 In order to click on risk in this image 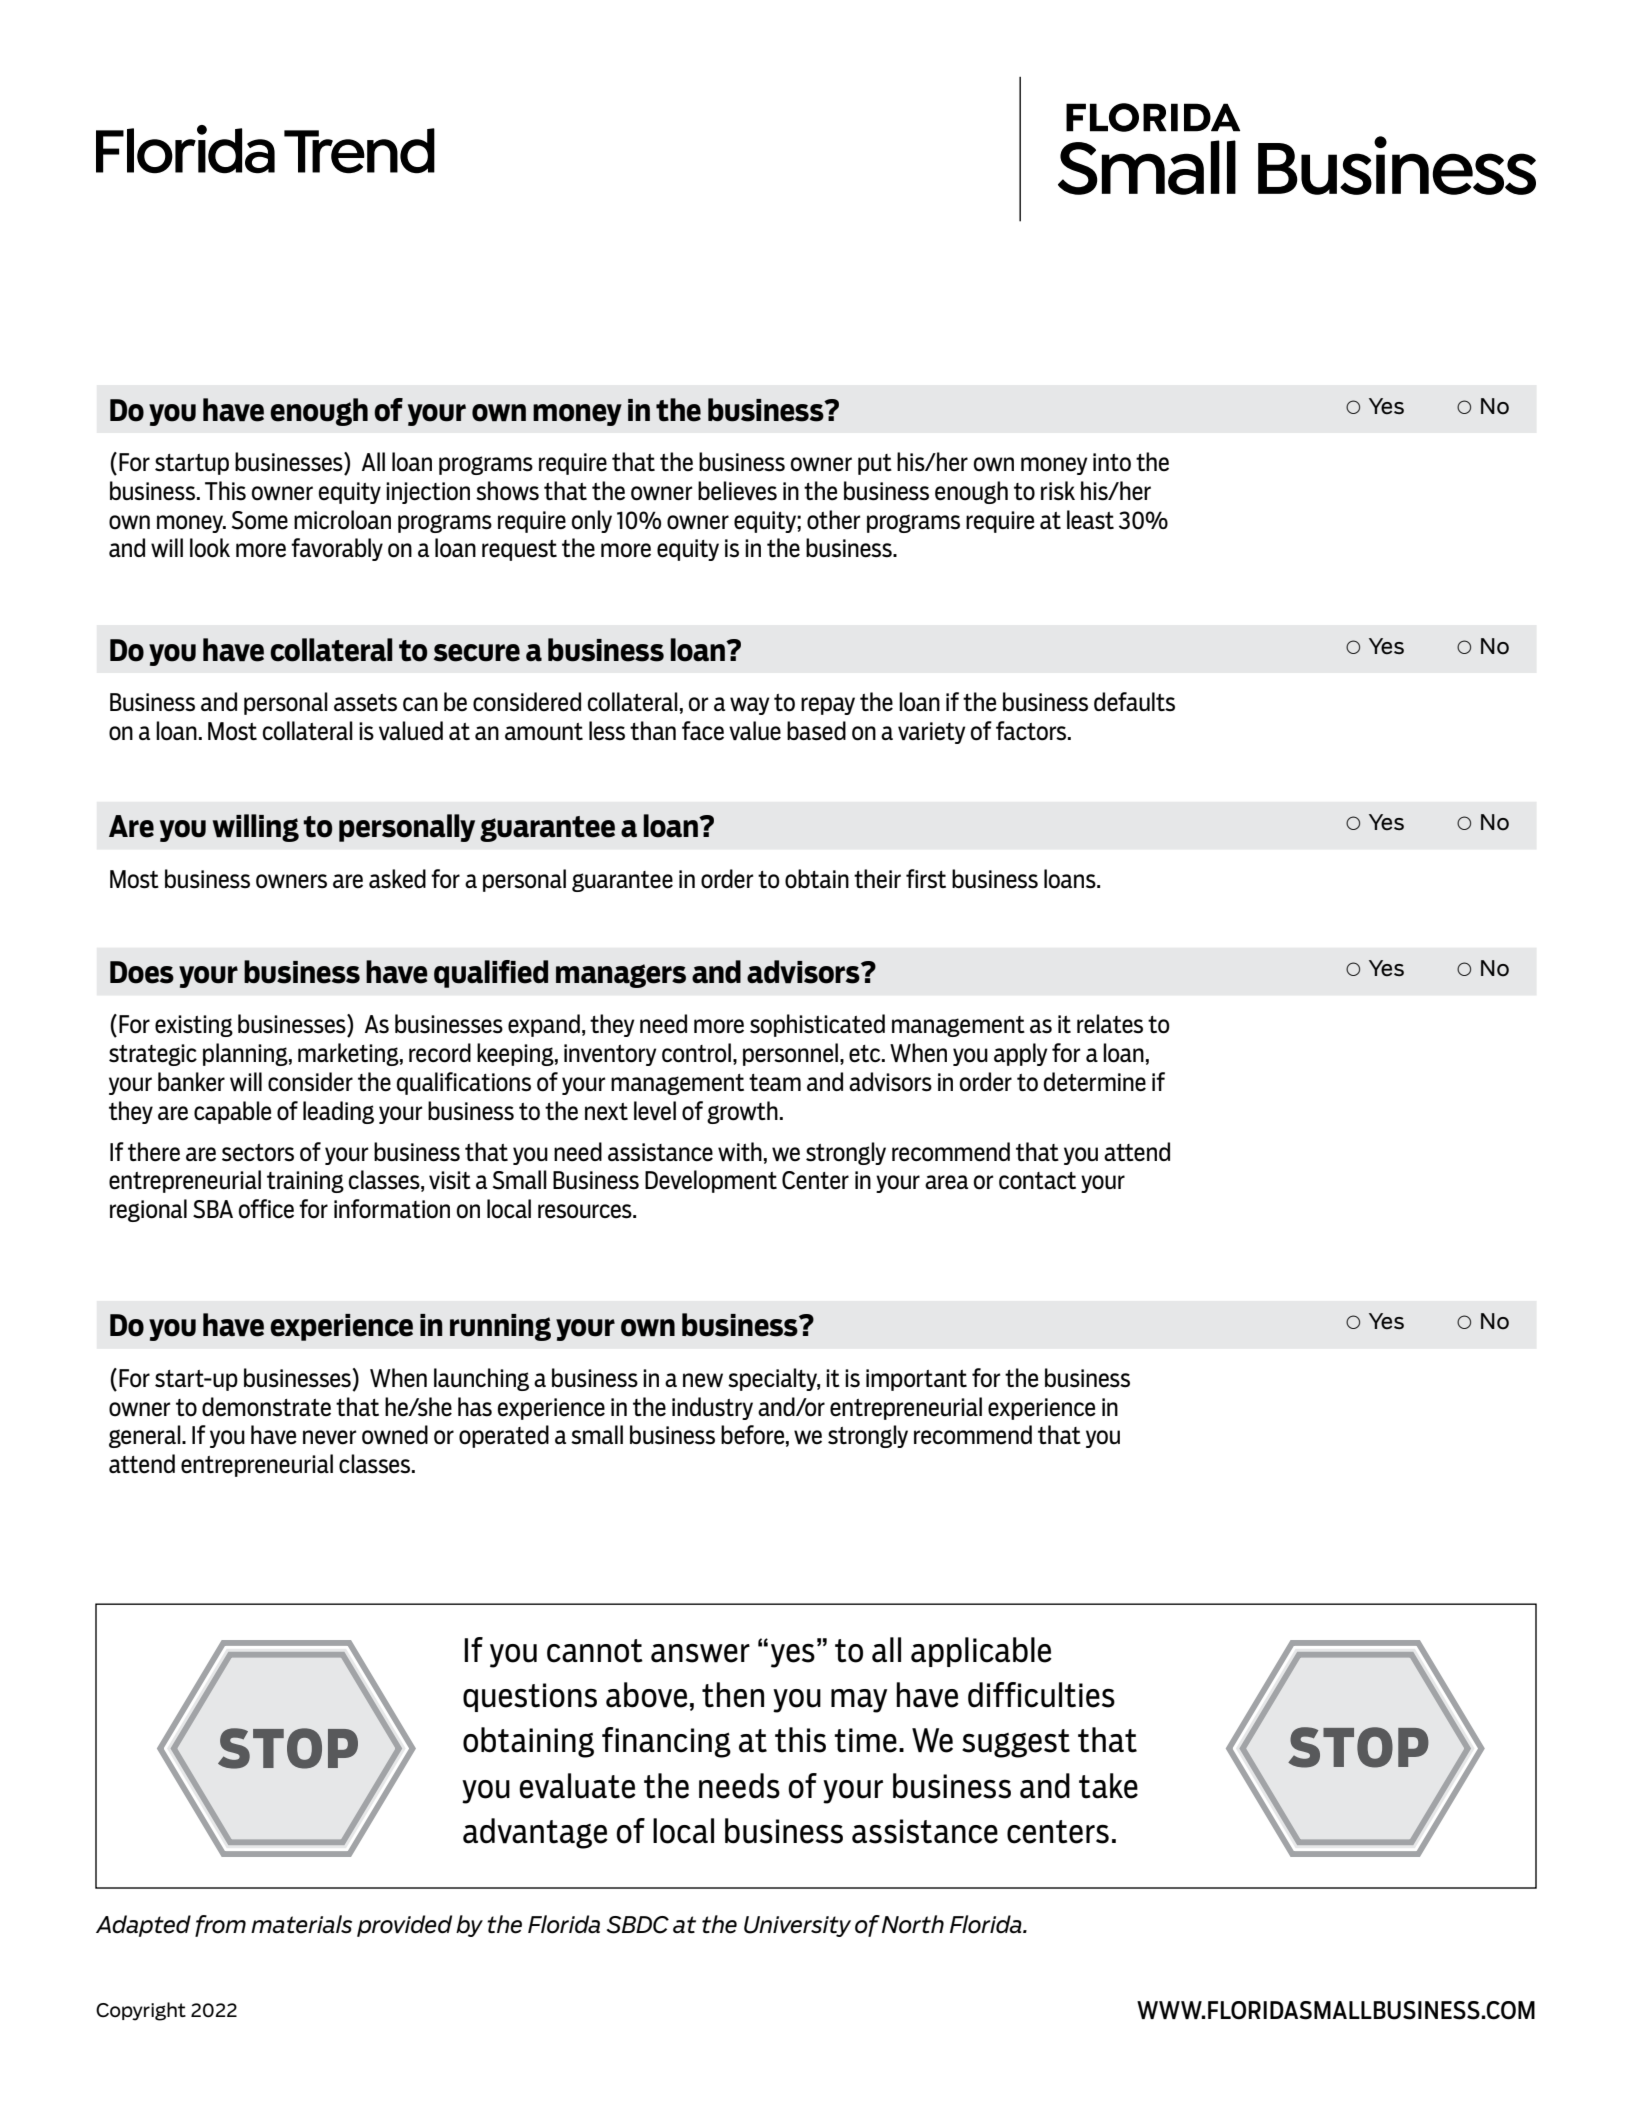, I will do `click(1058, 491)`.
